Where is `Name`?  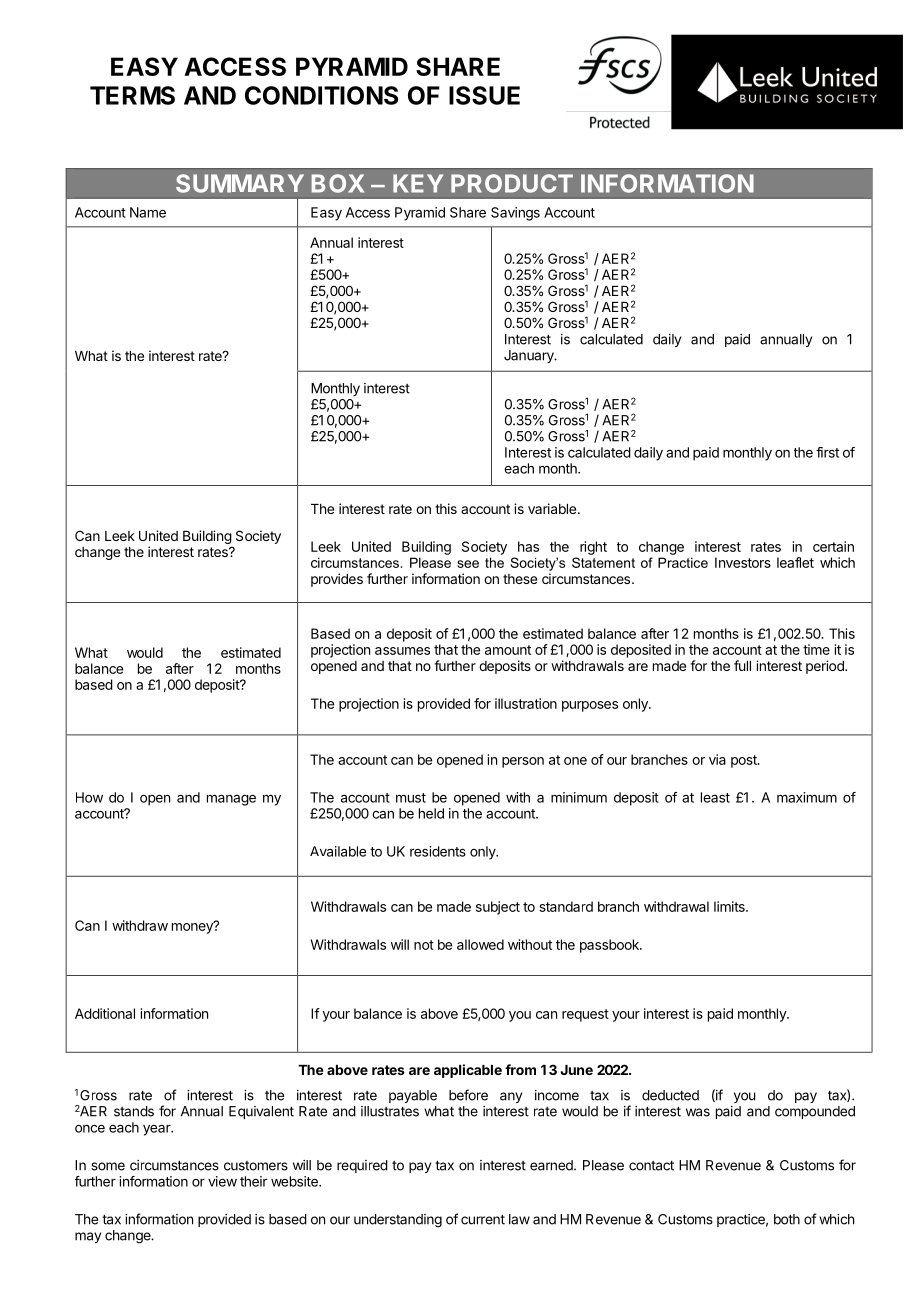
Name is located at coordinates (148, 212).
